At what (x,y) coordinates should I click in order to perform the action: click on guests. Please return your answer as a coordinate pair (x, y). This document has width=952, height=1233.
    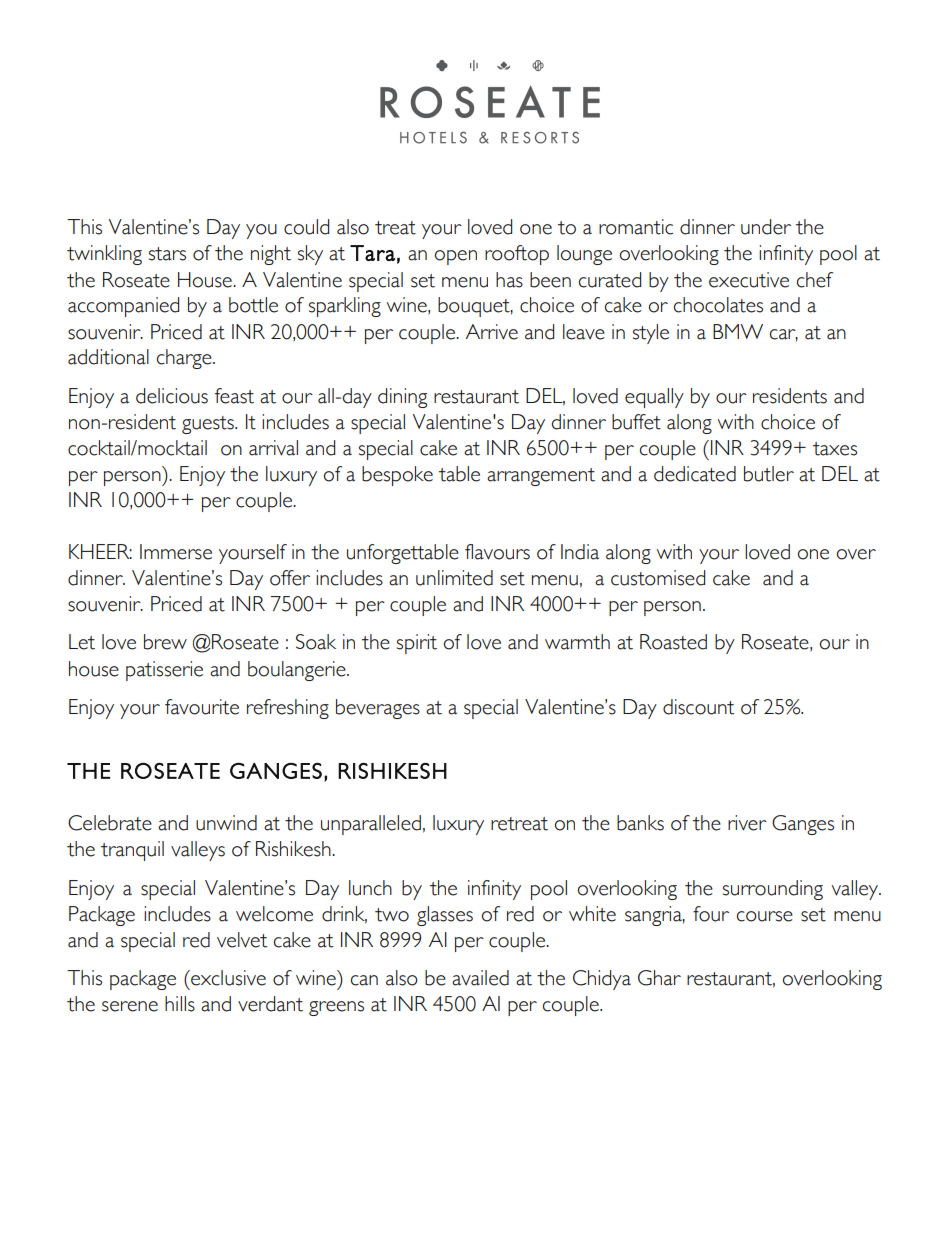
    Looking at the image, I should click on (209, 425).
